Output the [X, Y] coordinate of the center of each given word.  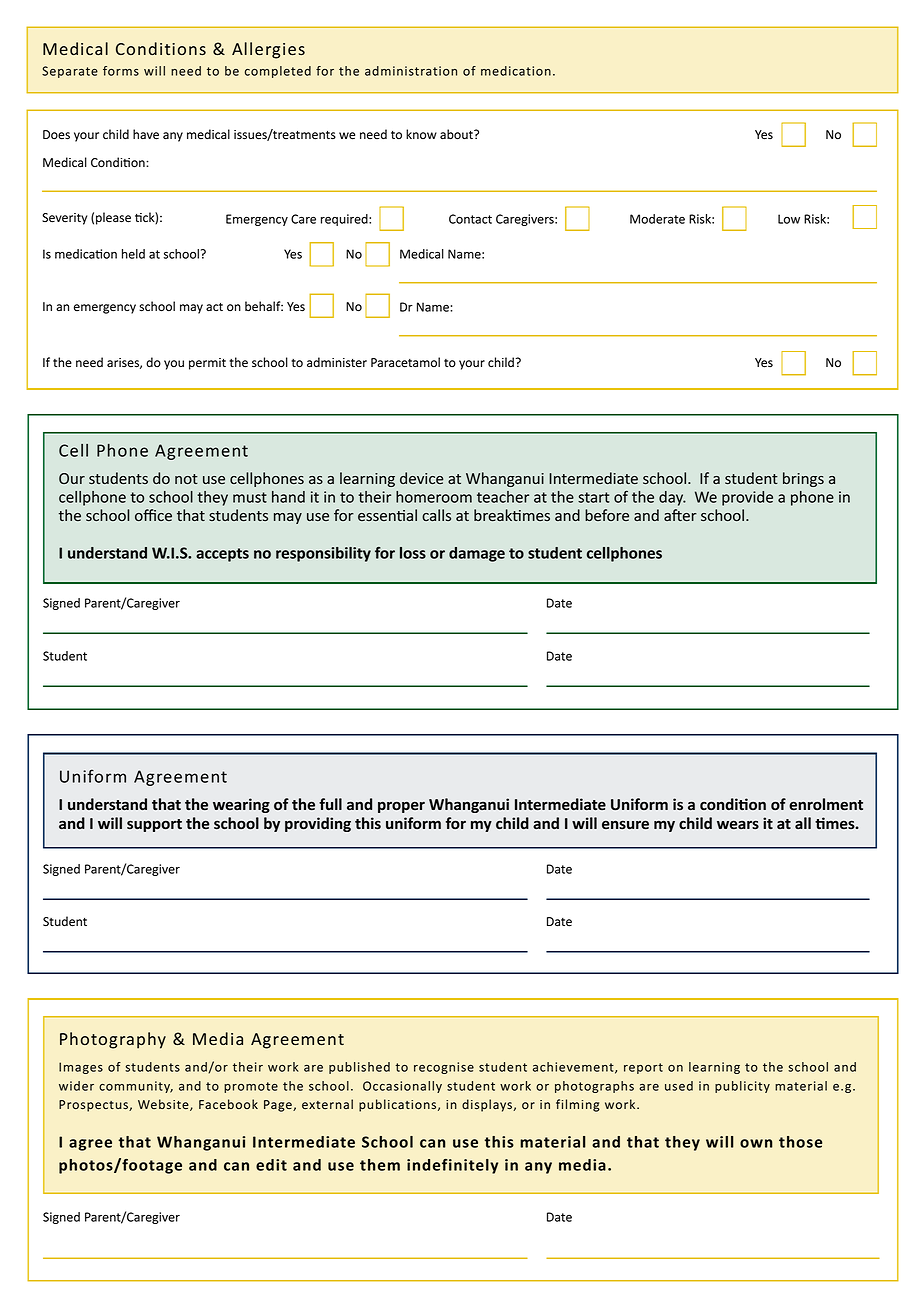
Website [164, 1105]
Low [789, 219]
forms [121, 71]
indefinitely [452, 1166]
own [756, 1143]
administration [411, 71]
